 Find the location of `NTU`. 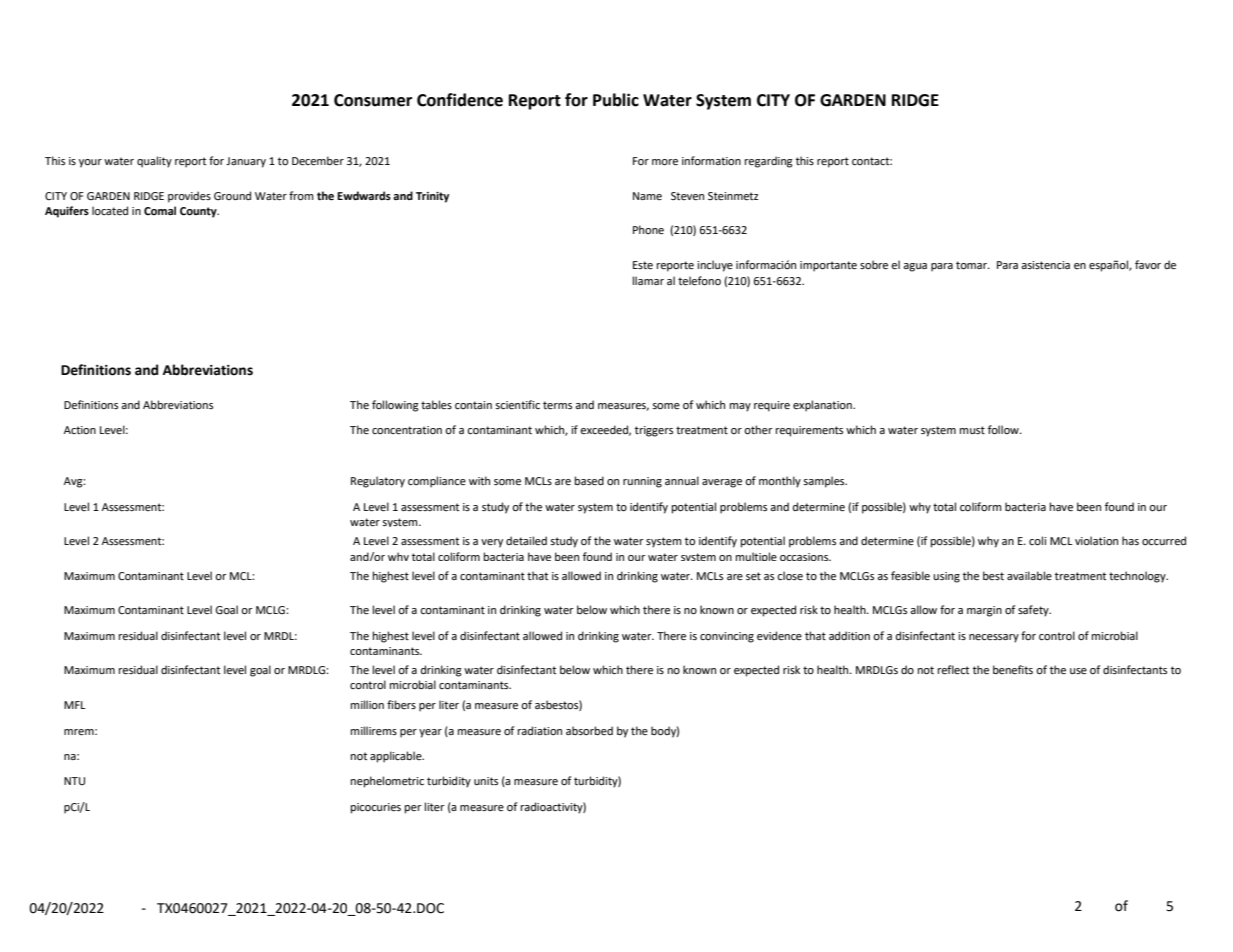

NTU is located at coordinates (74, 781).
